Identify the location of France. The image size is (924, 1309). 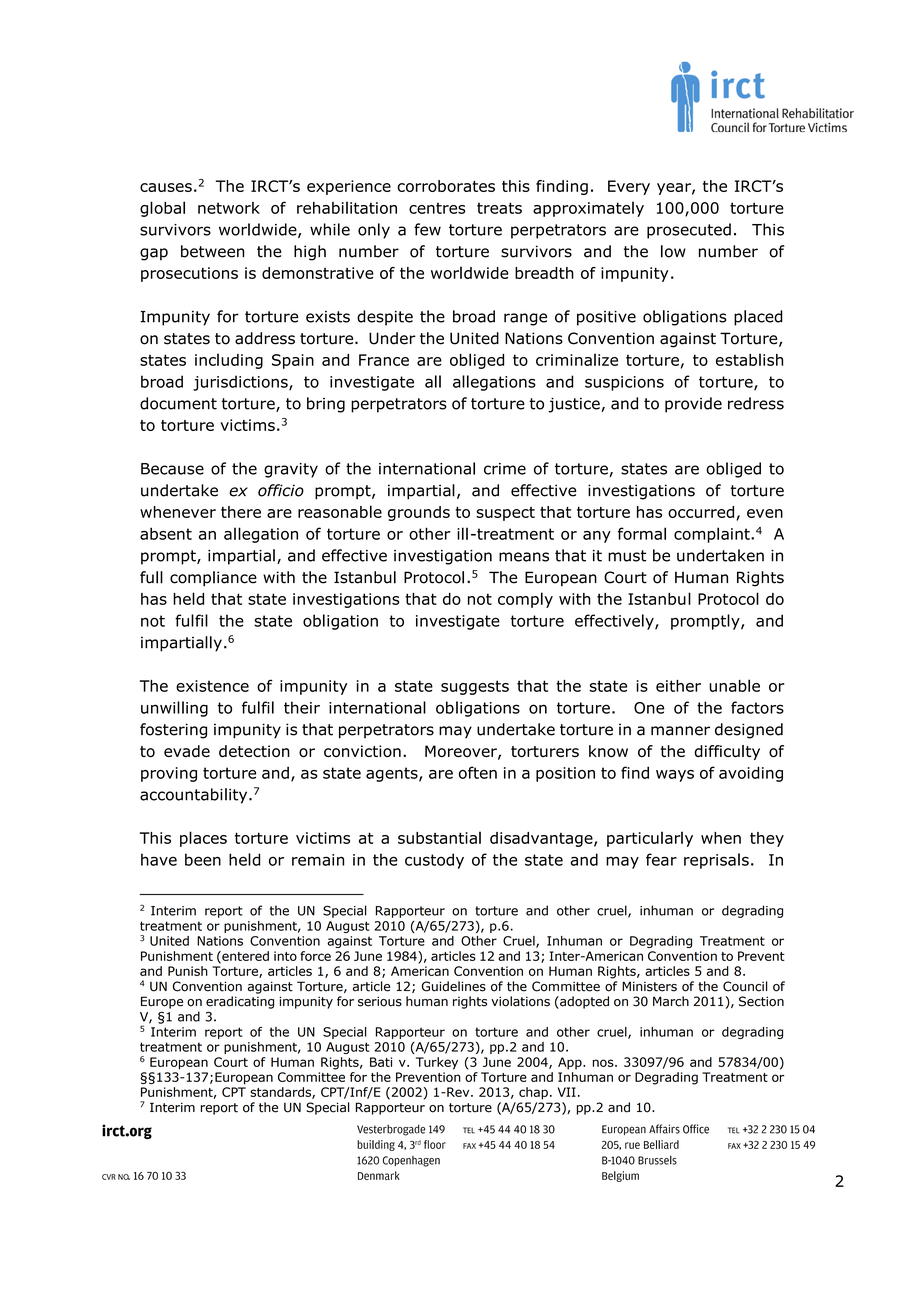
(384, 360).
